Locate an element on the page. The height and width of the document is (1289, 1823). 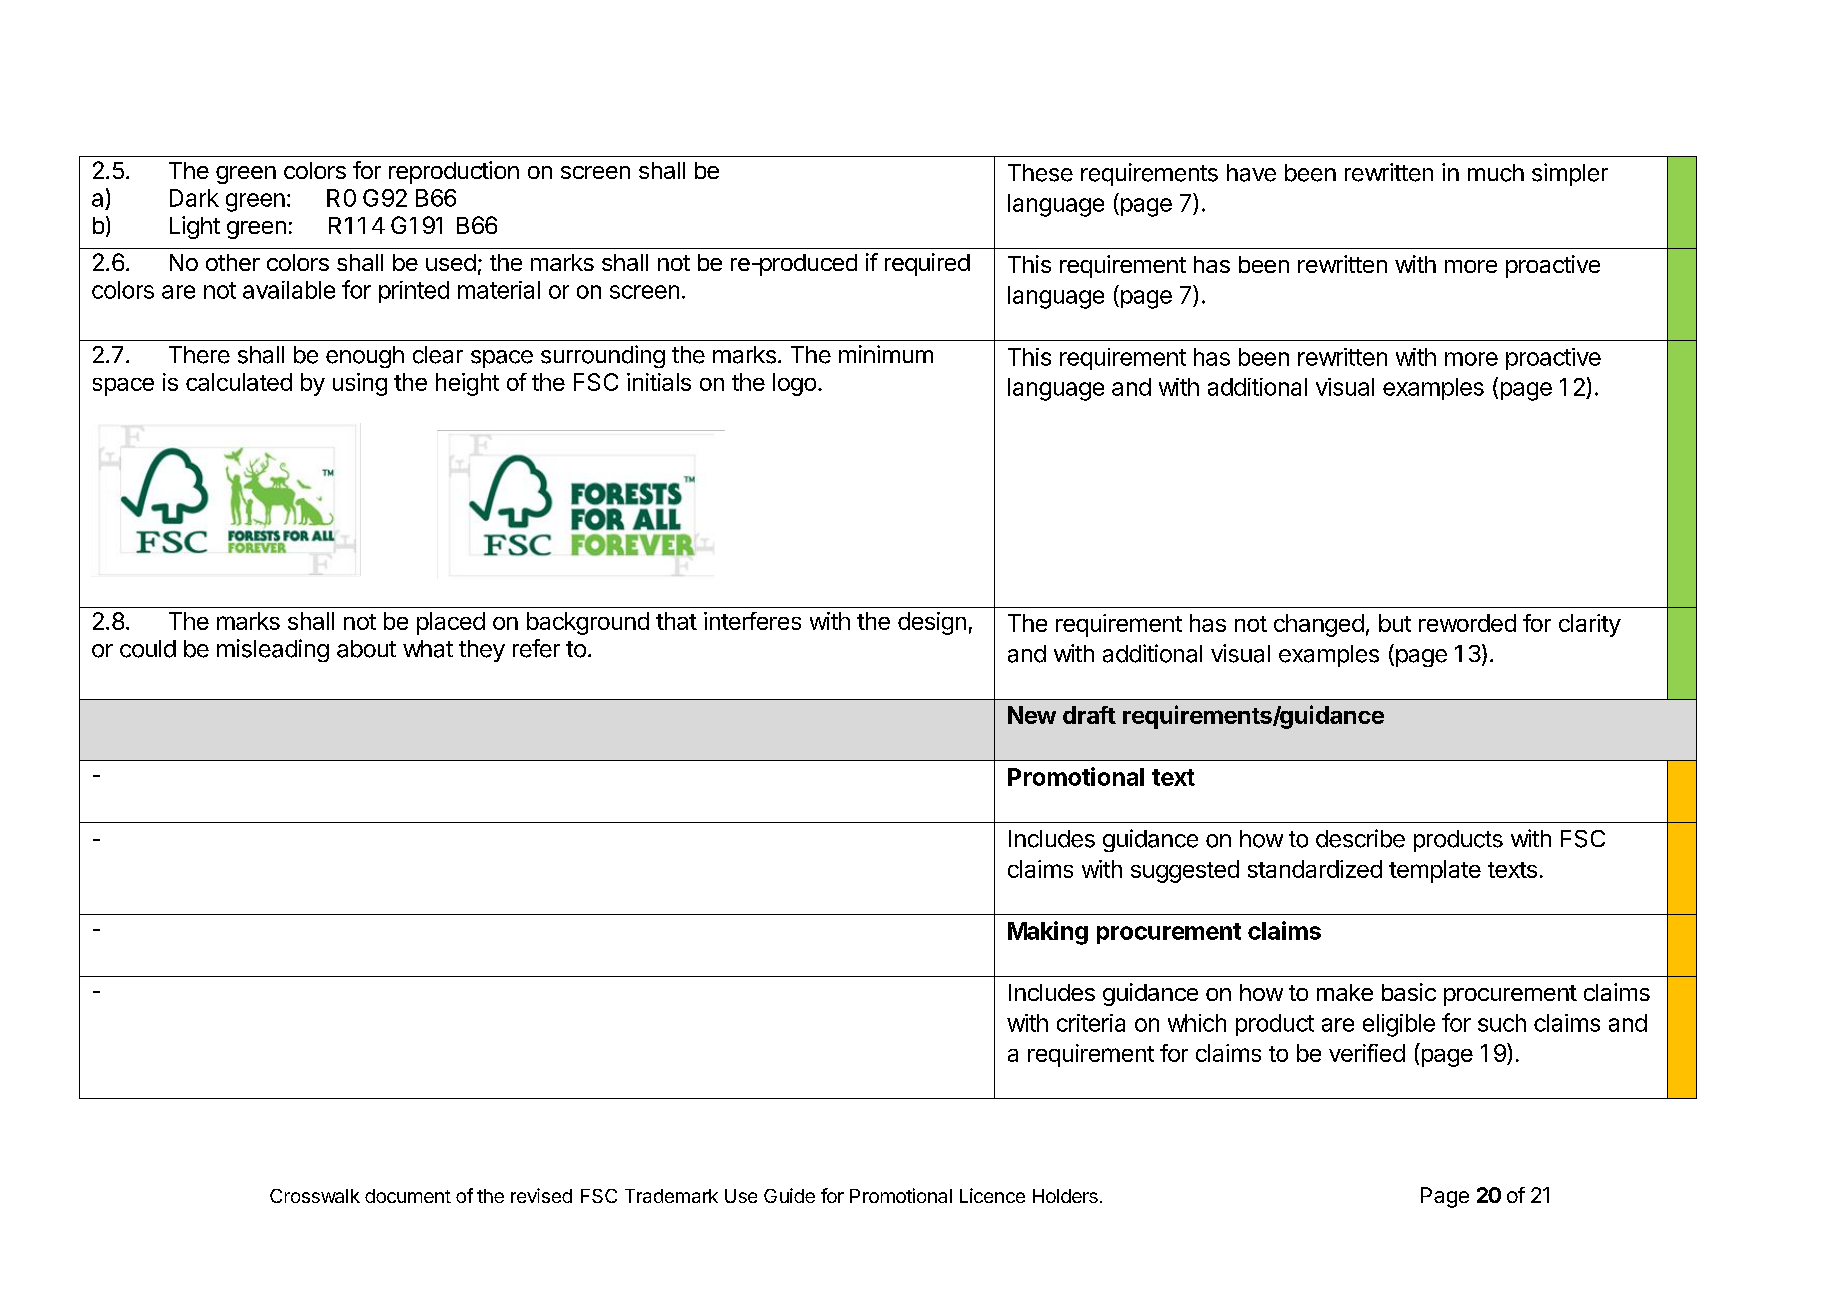
placed is located at coordinates (451, 623).
